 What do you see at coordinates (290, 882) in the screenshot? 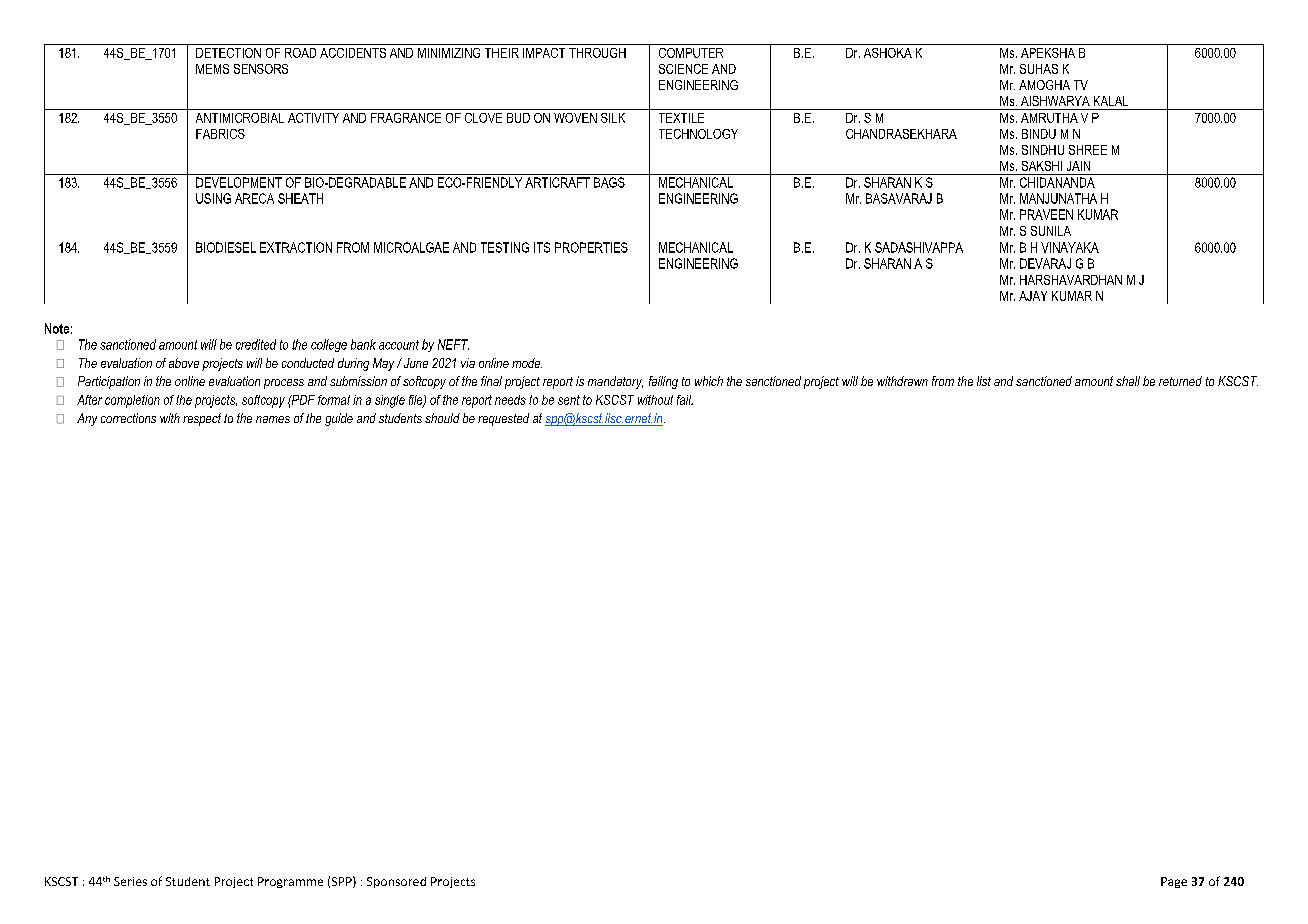
I see `Programme` at bounding box center [290, 882].
